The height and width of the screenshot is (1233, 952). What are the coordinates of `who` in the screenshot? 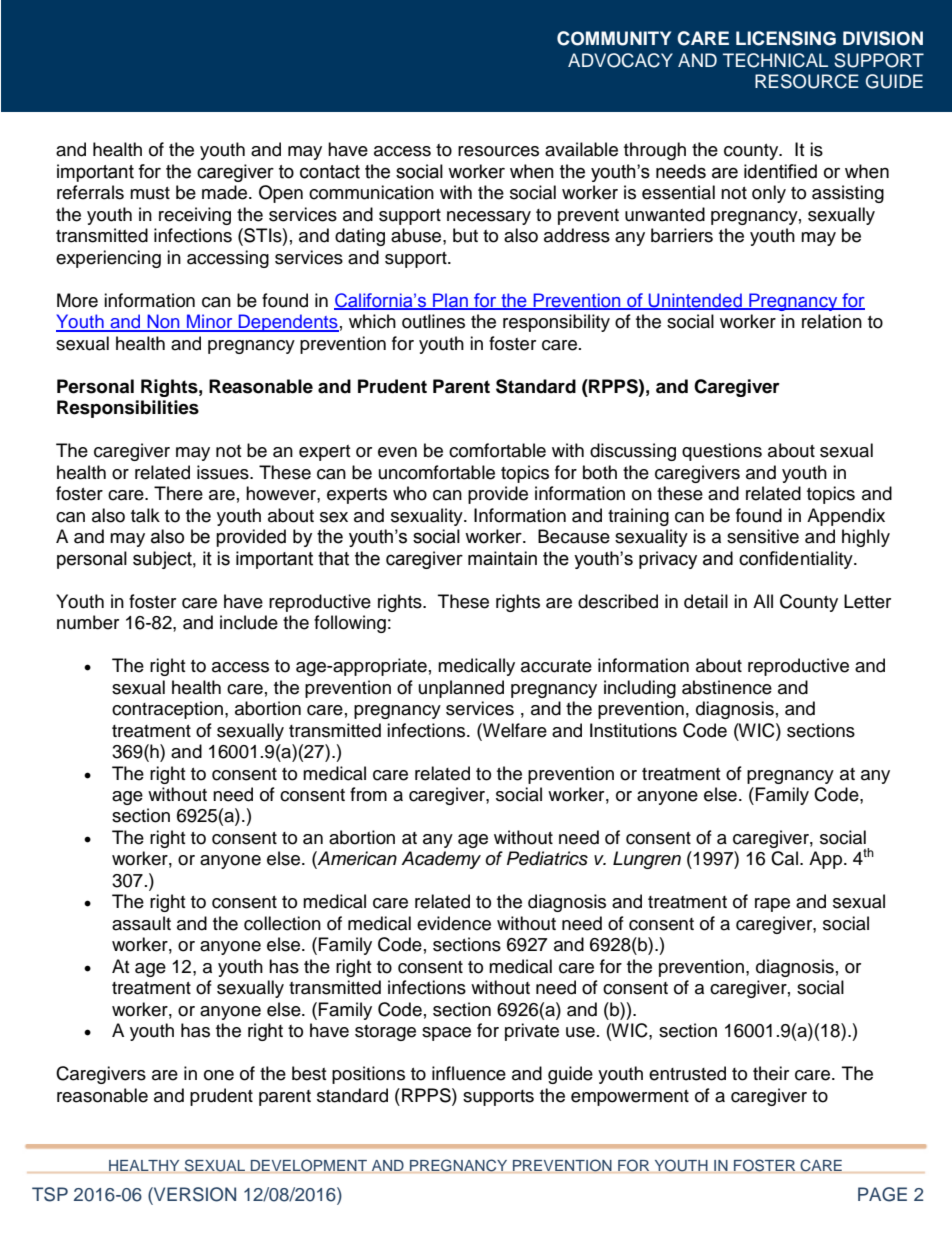 It's located at (410, 493).
